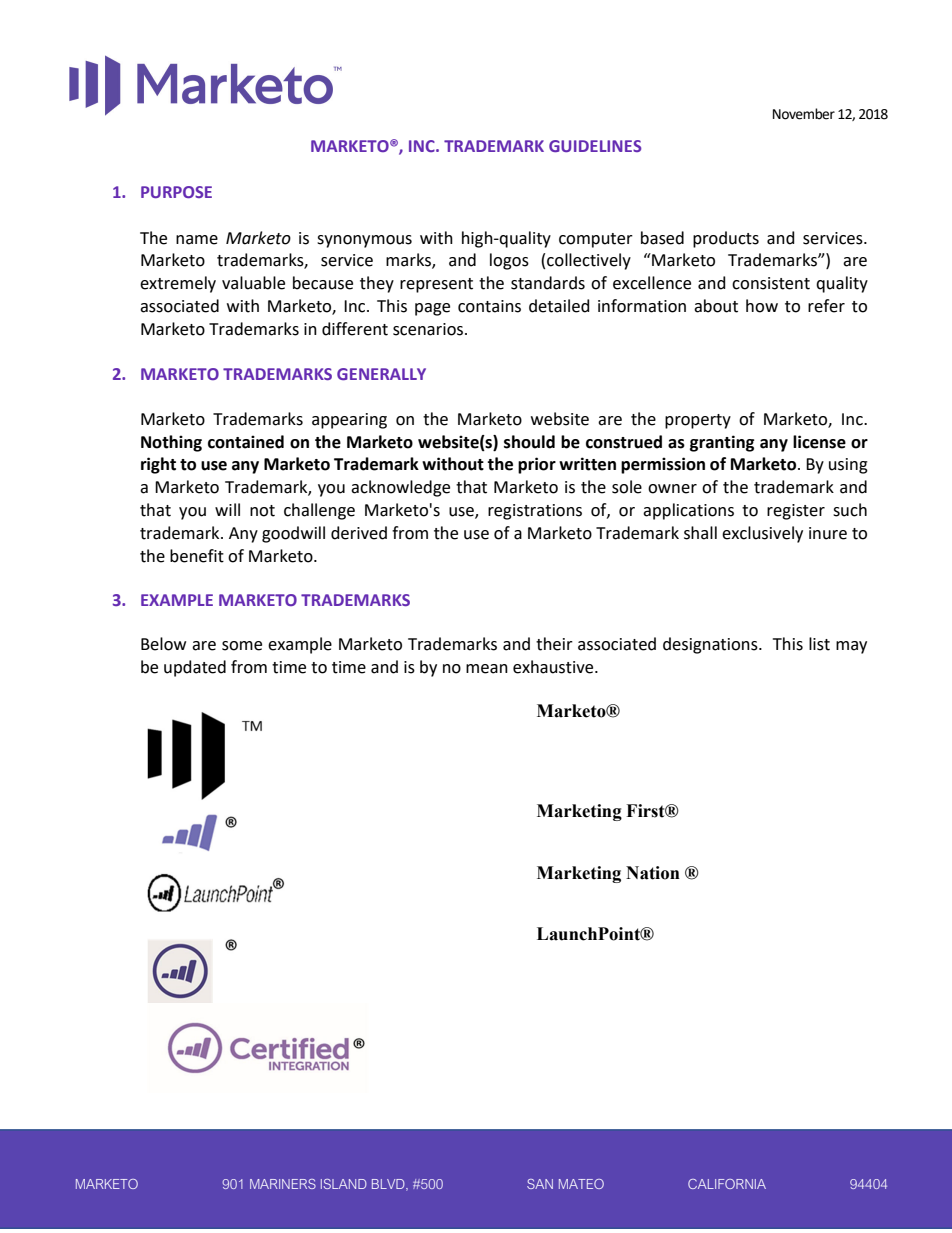  Describe the element at coordinates (819, 644) in the screenshot. I see `list` at that location.
